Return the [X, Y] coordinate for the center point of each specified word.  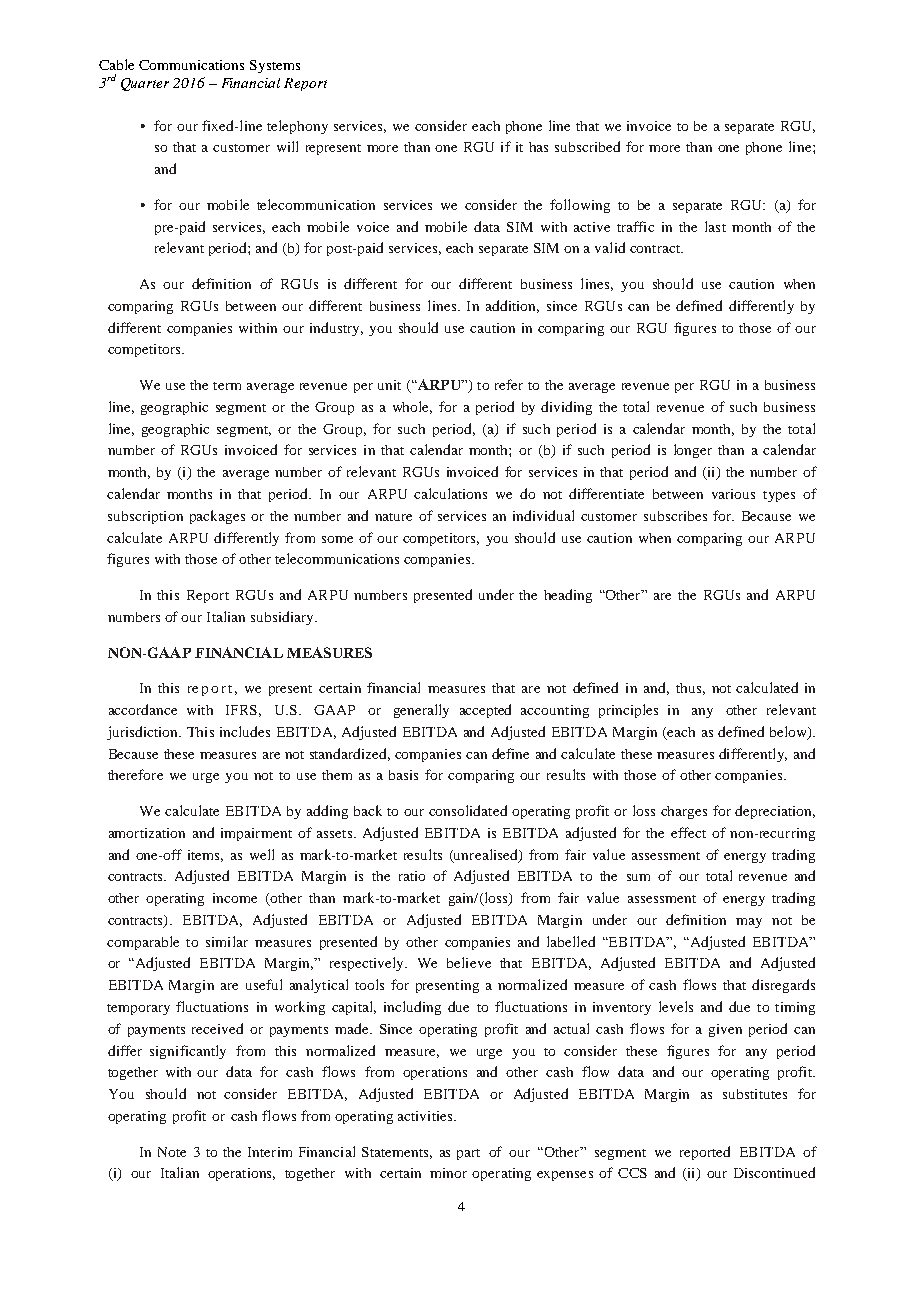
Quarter [145, 84]
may [749, 923]
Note [172, 1152]
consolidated [468, 810]
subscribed [587, 146]
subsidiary [283, 618]
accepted [485, 711]
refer [509, 384]
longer [693, 451]
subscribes [675, 516]
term [227, 386]
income [235, 898]
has [538, 147]
